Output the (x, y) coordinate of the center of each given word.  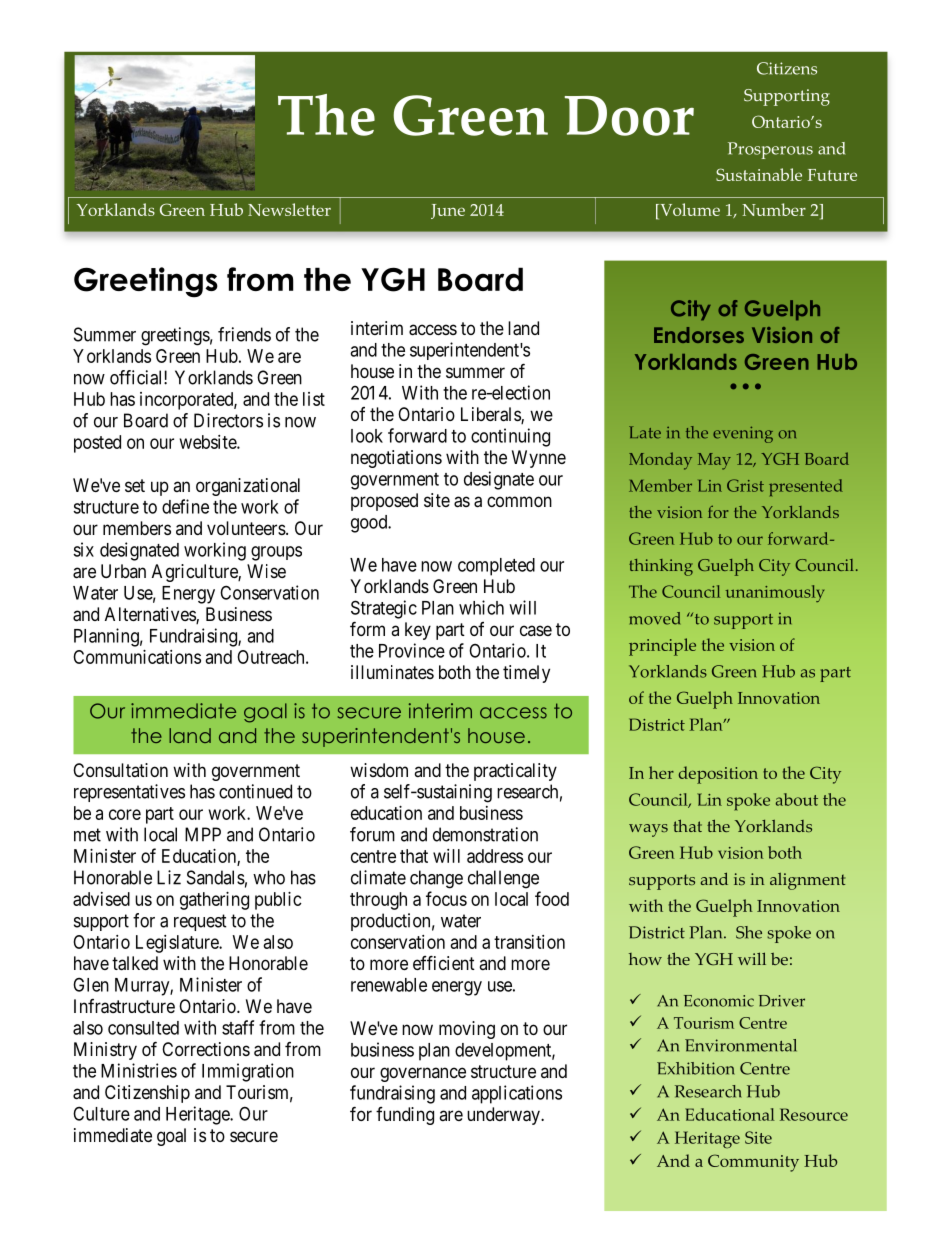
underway (504, 1116)
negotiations (396, 459)
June (448, 211)
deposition (718, 775)
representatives (129, 793)
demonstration (485, 834)
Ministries (139, 1070)
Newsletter (289, 209)
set (135, 485)
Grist (745, 485)
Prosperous (770, 150)
